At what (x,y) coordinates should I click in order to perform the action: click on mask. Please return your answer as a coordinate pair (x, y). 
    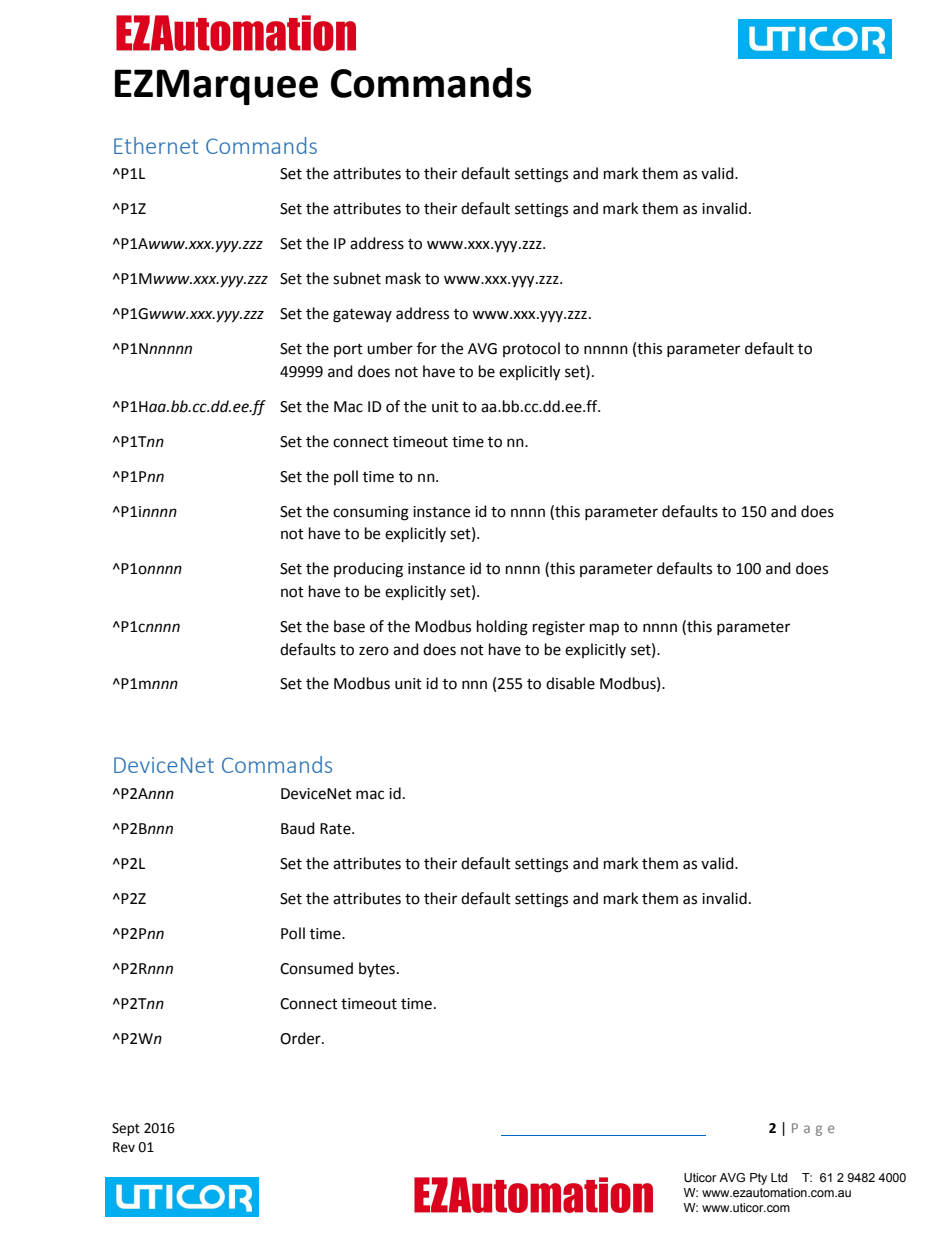
    Looking at the image, I should click on (403, 278).
